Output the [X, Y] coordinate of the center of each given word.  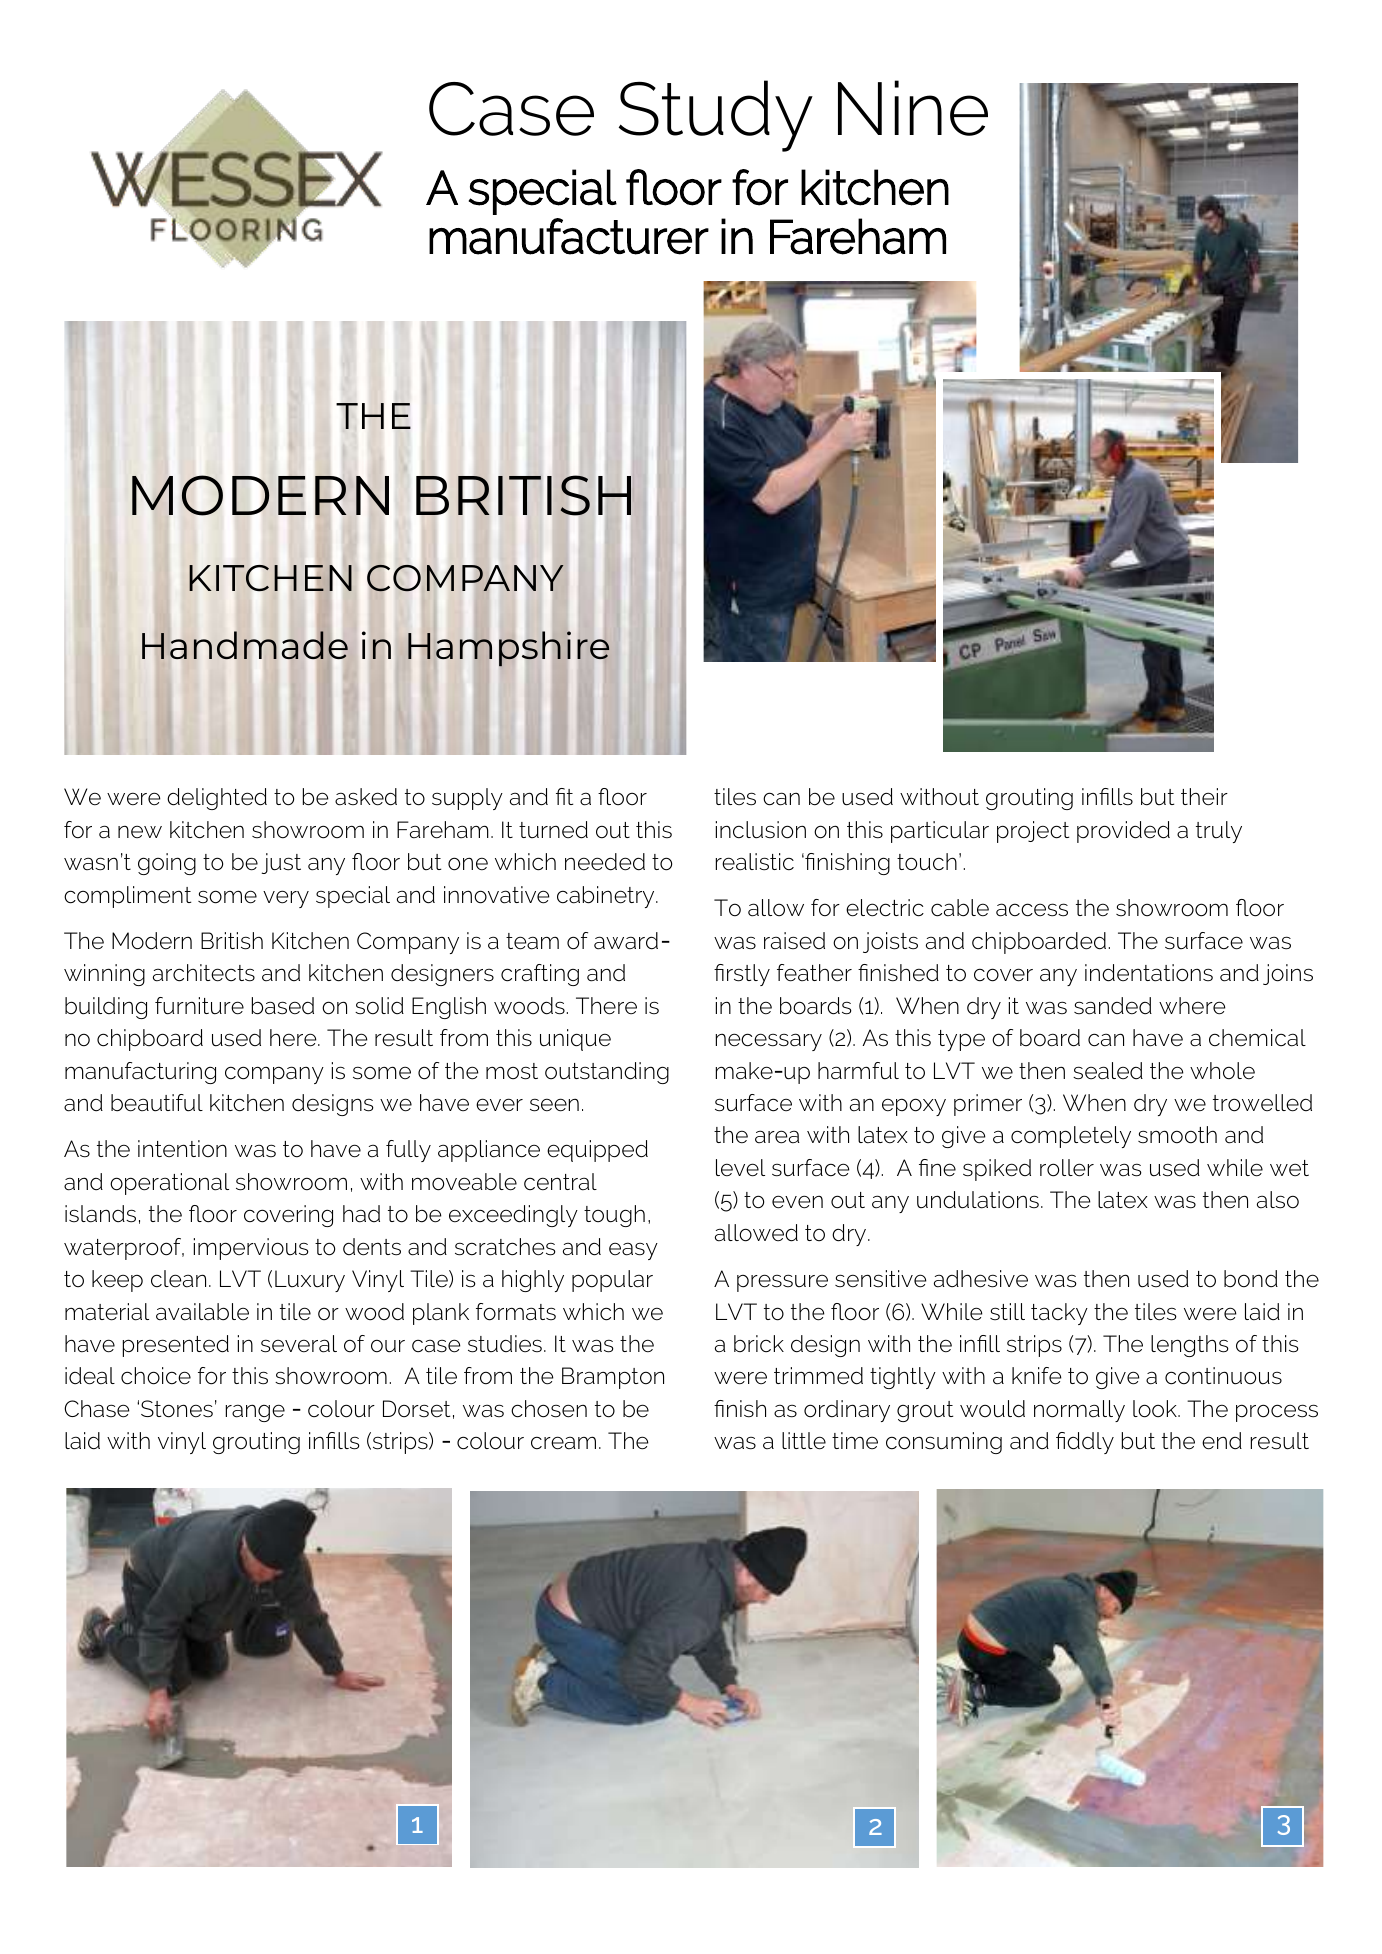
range [255, 1413]
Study [716, 116]
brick [759, 1343]
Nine [913, 108]
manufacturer [569, 236]
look [1156, 1409]
